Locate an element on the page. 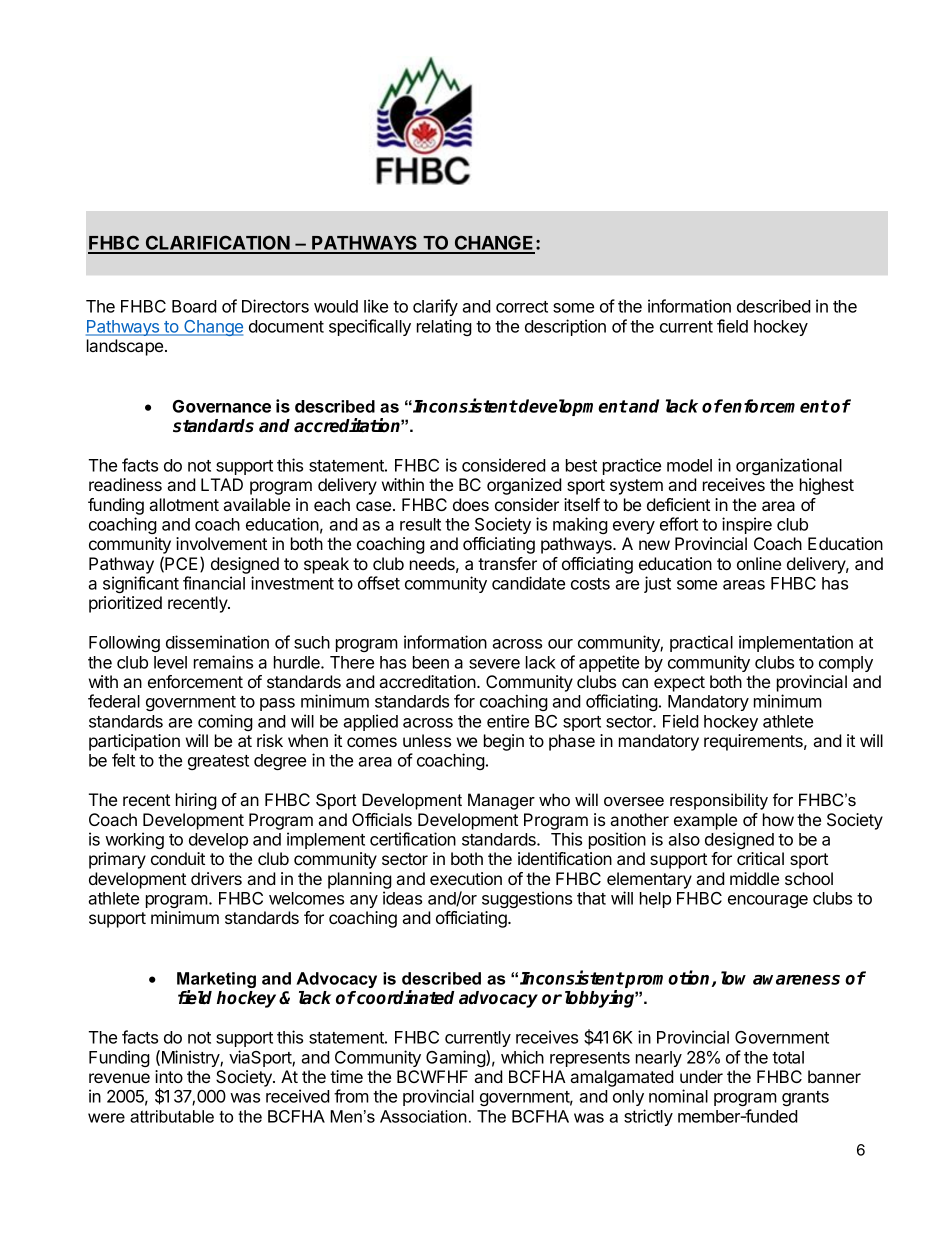  clarify is located at coordinates (435, 307).
